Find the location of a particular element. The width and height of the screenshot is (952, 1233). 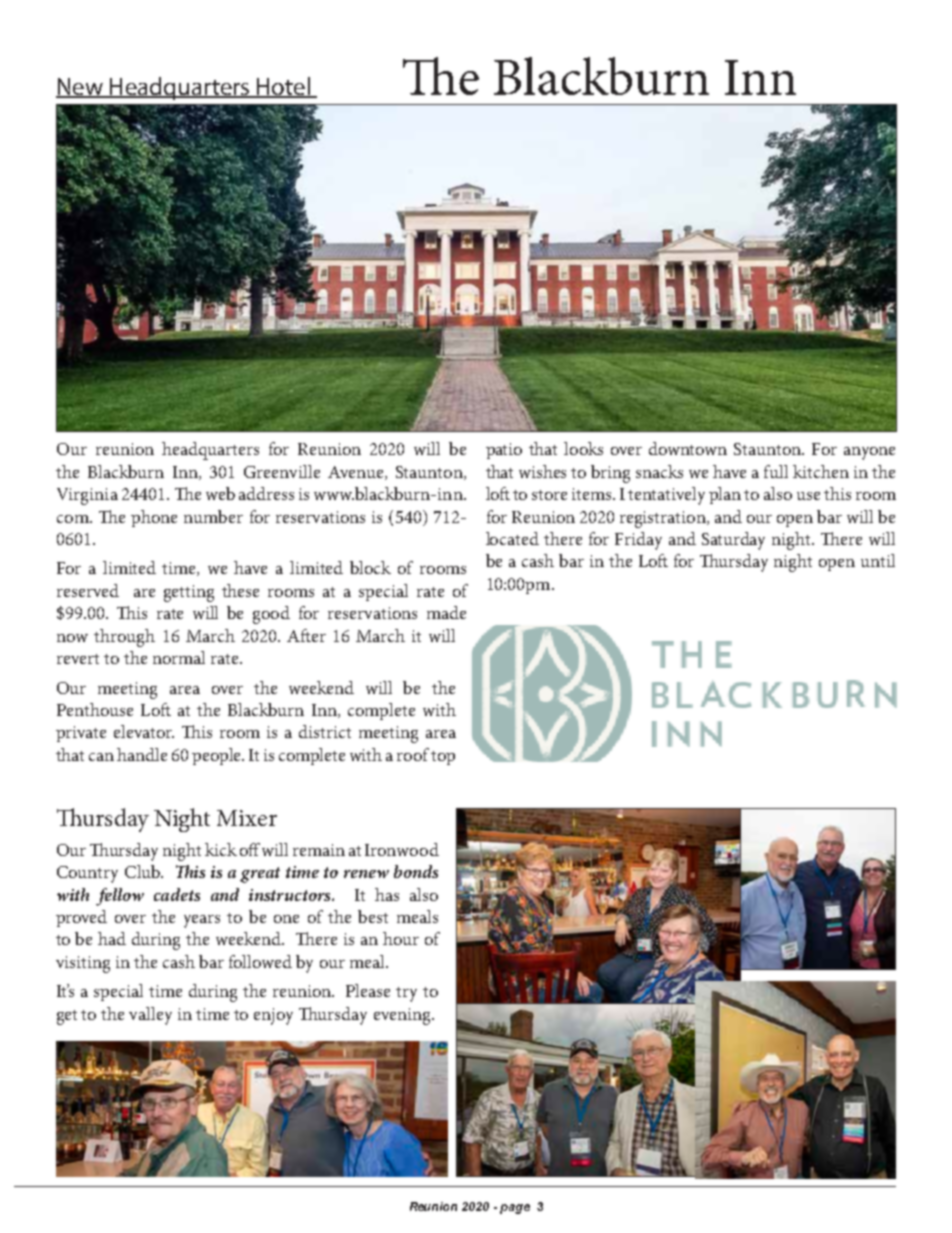

downtown is located at coordinates (688, 448).
